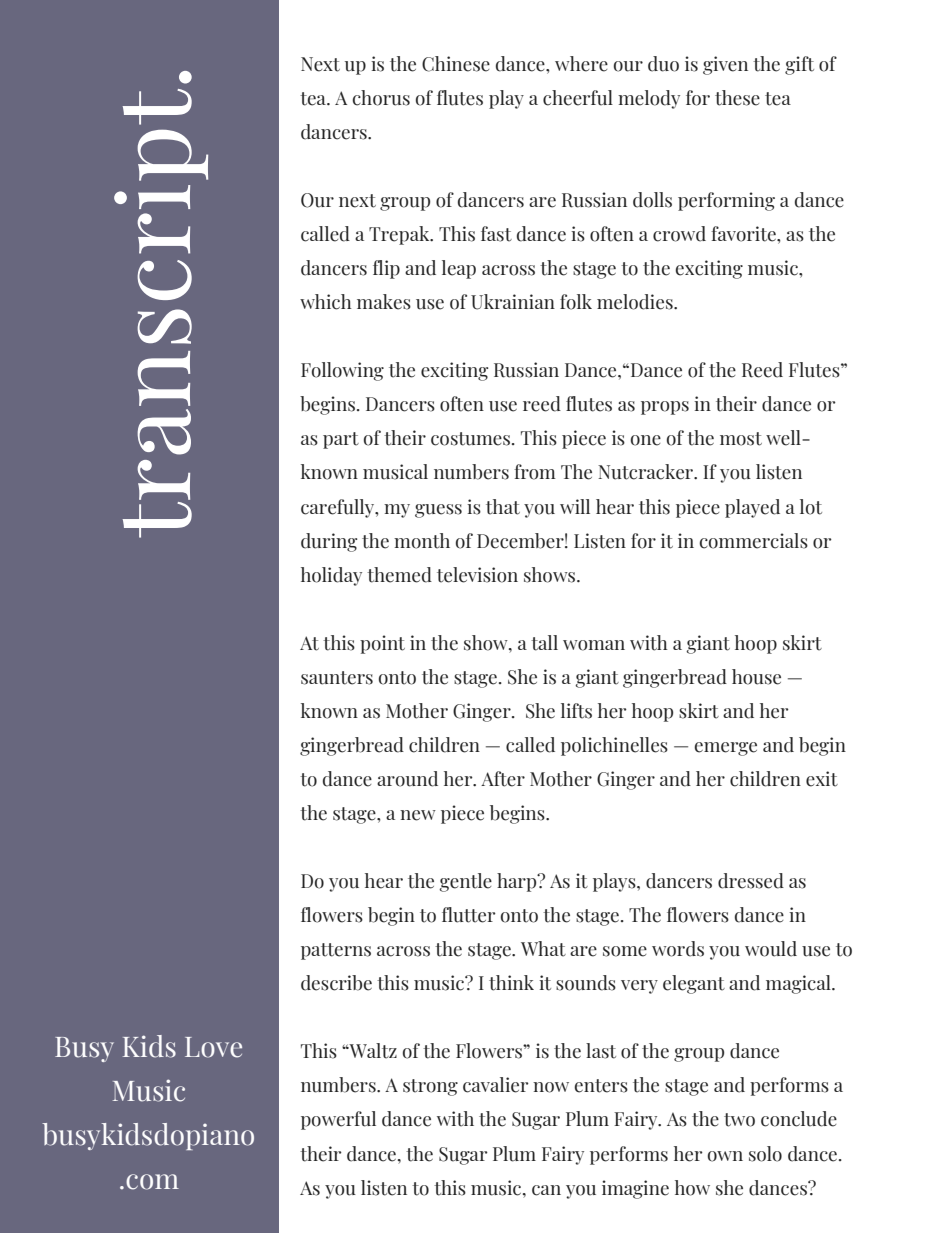  Describe the element at coordinates (546, 1190) in the image. I see `can` at that location.
